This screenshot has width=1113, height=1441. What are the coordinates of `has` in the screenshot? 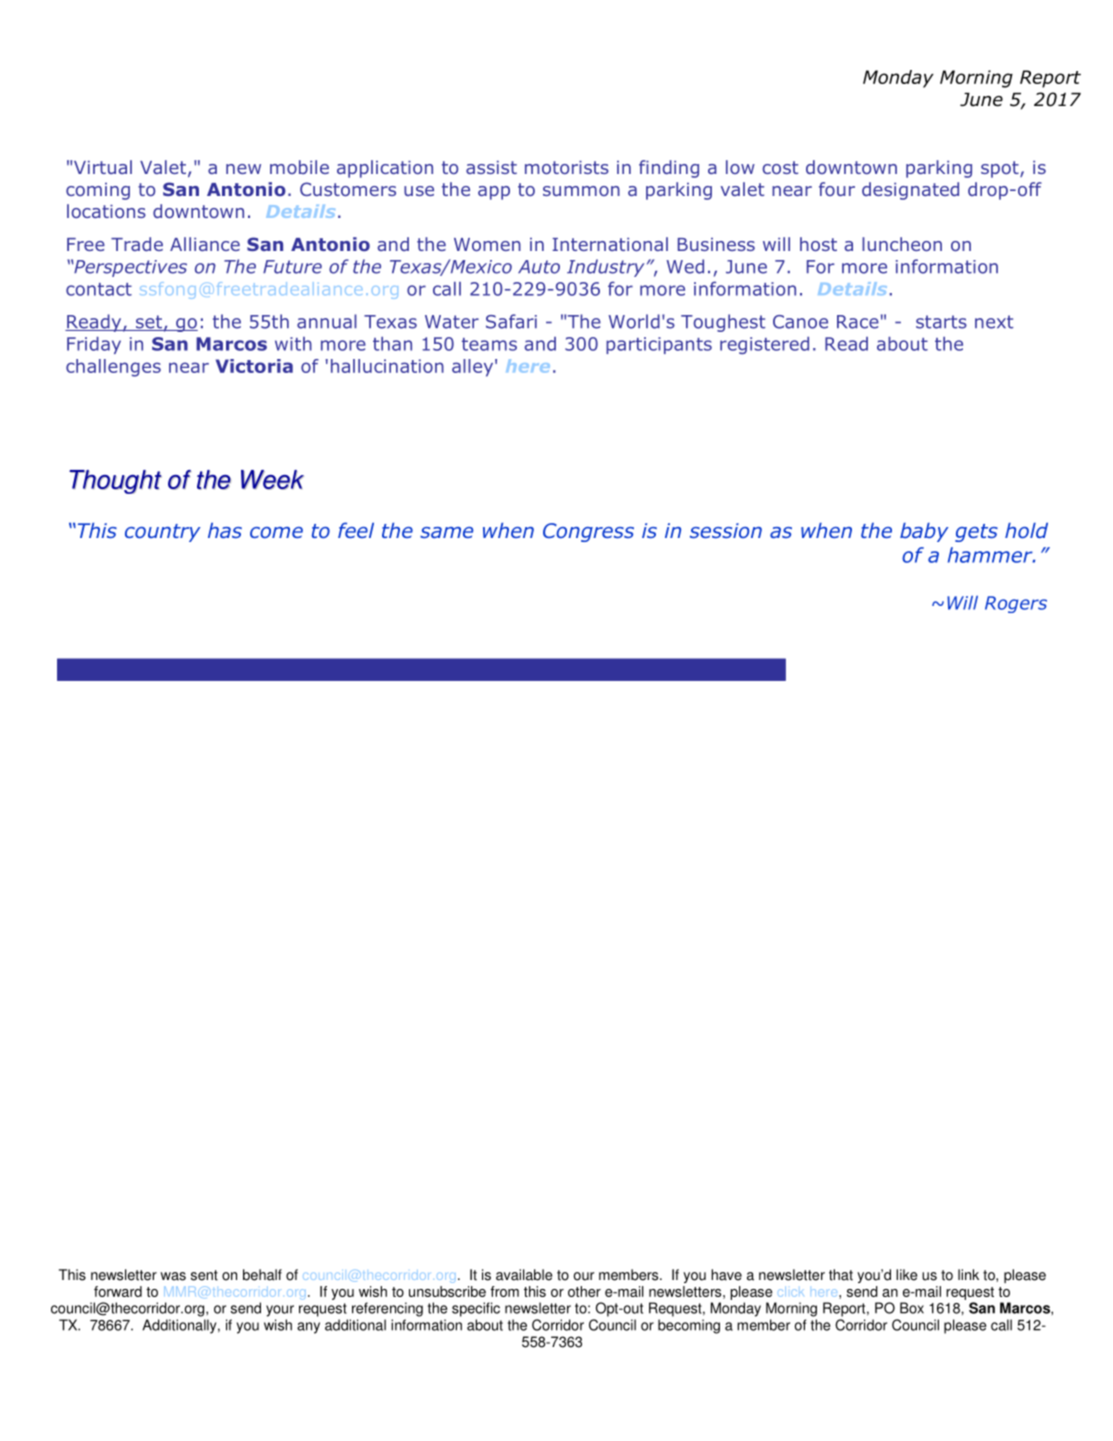 It's located at (225, 530).
